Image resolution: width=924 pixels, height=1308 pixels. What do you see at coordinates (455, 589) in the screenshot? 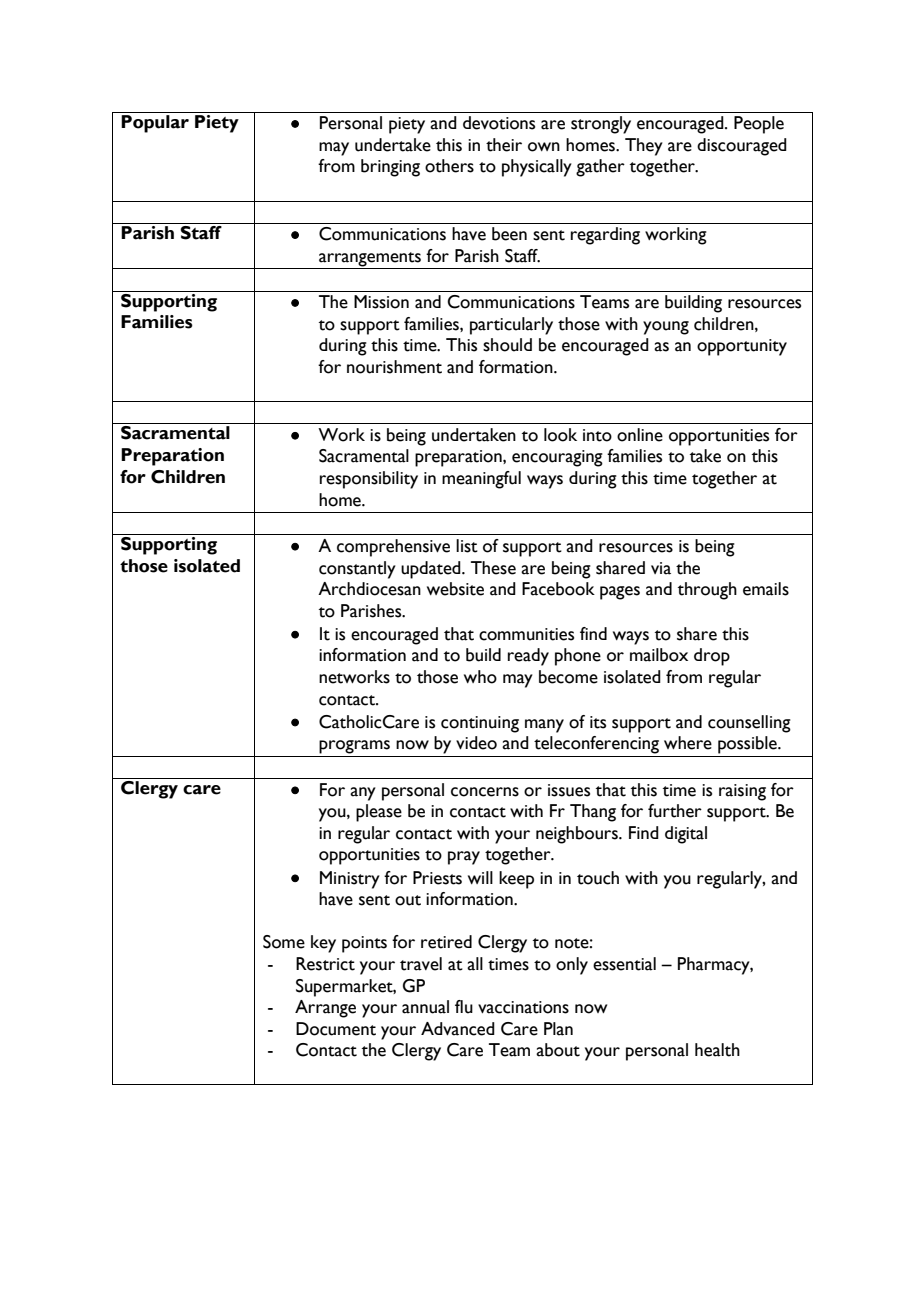
I see `website` at bounding box center [455, 589].
